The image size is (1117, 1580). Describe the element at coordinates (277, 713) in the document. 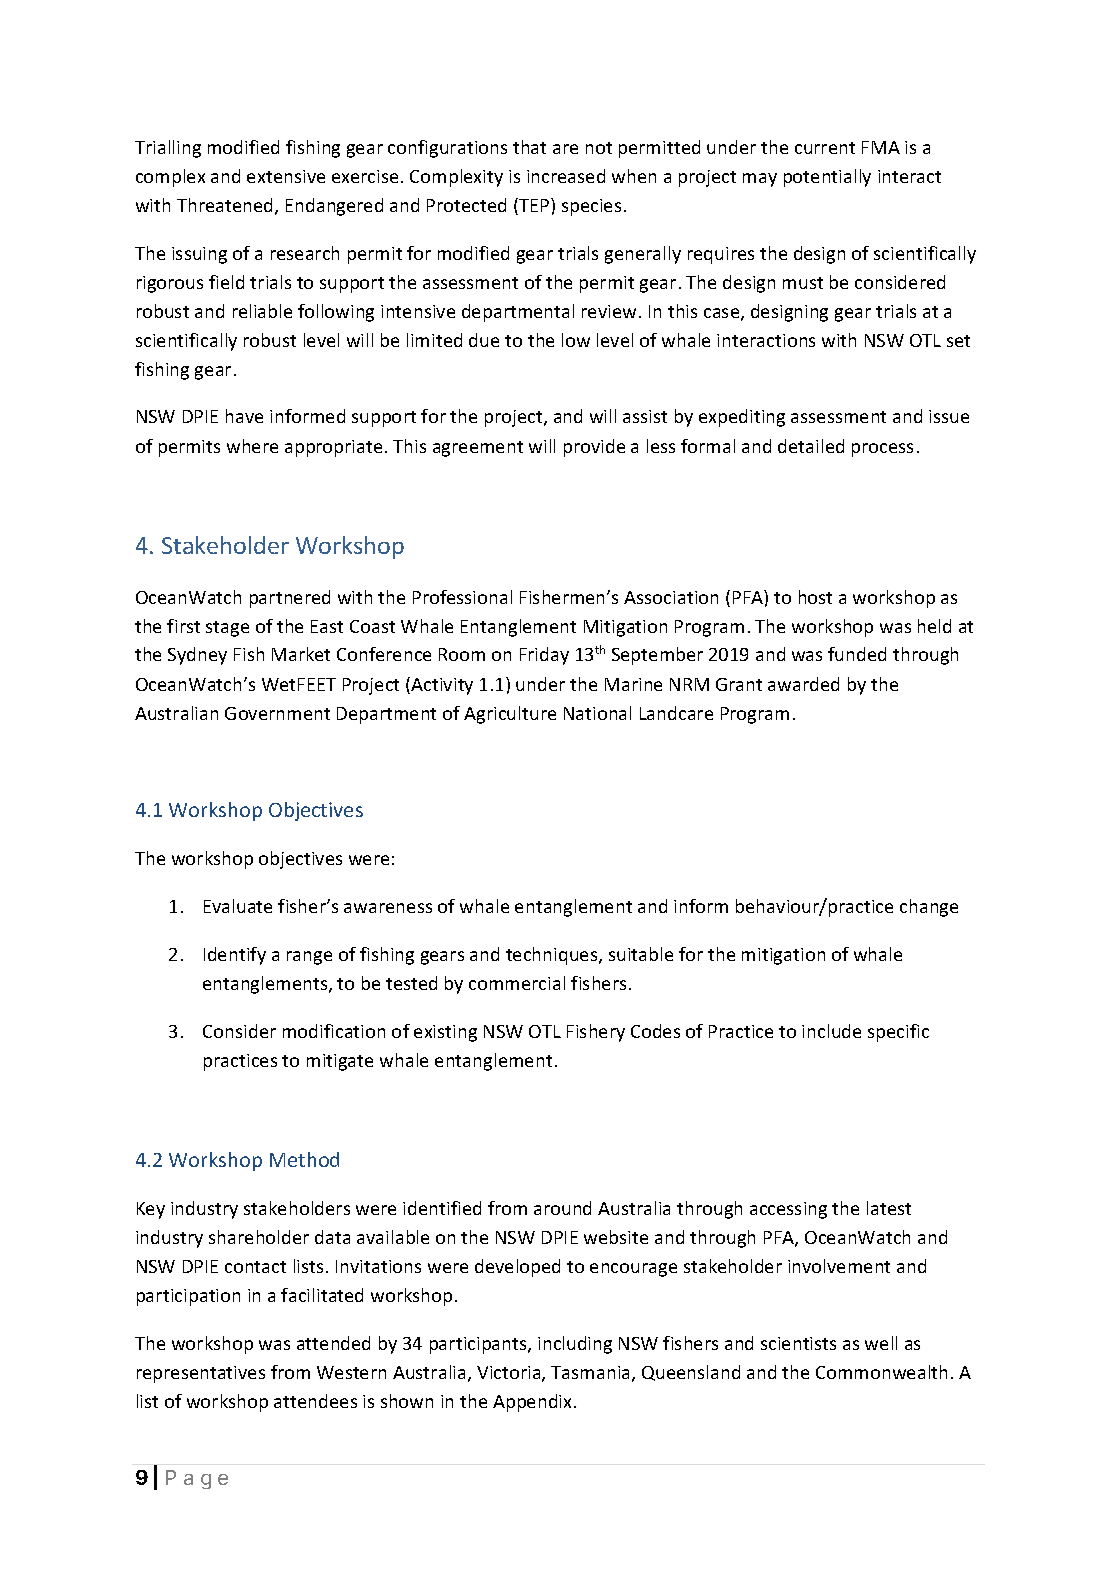

I see `Government` at that location.
